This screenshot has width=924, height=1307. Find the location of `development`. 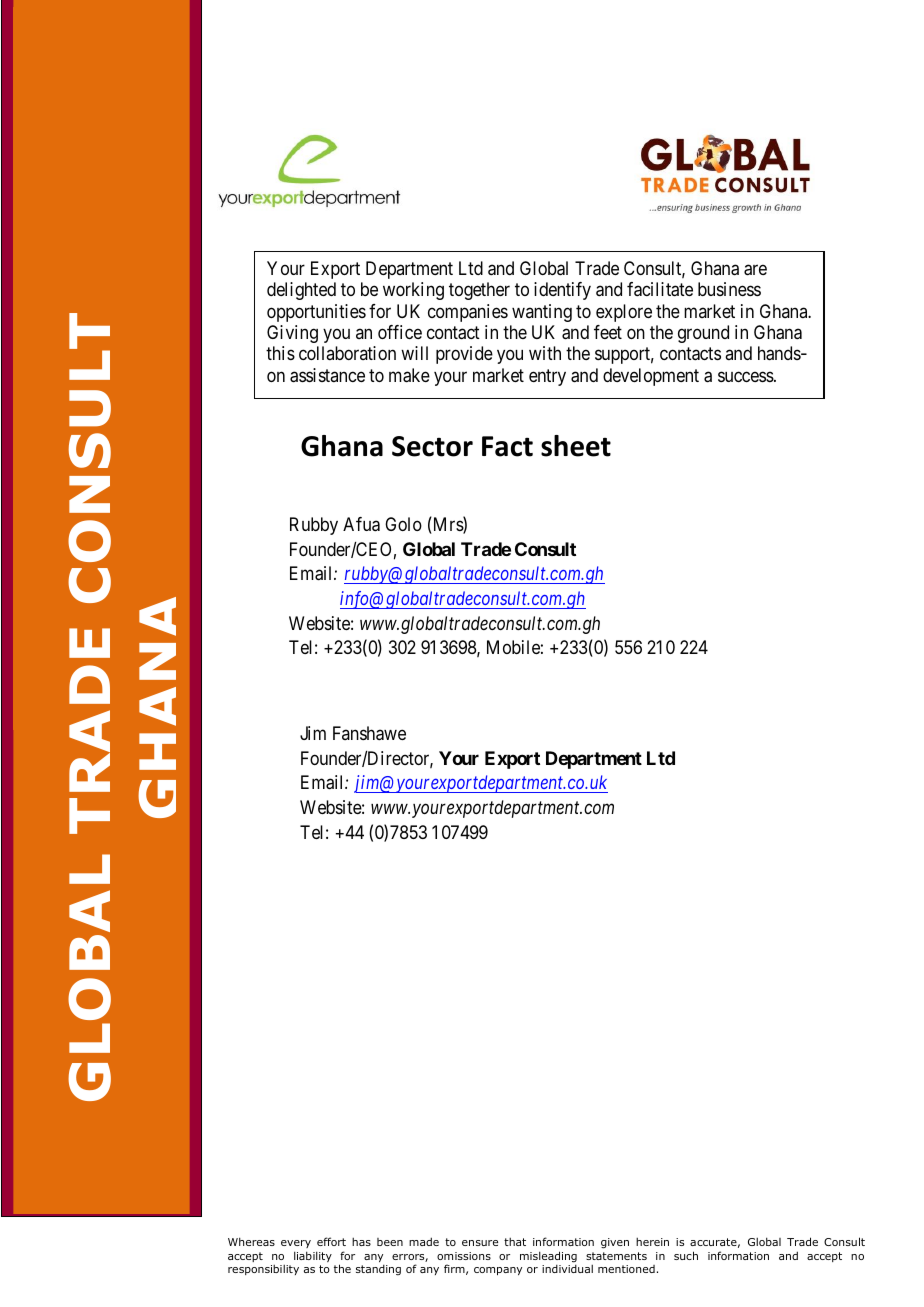

development is located at coordinates (651, 377).
